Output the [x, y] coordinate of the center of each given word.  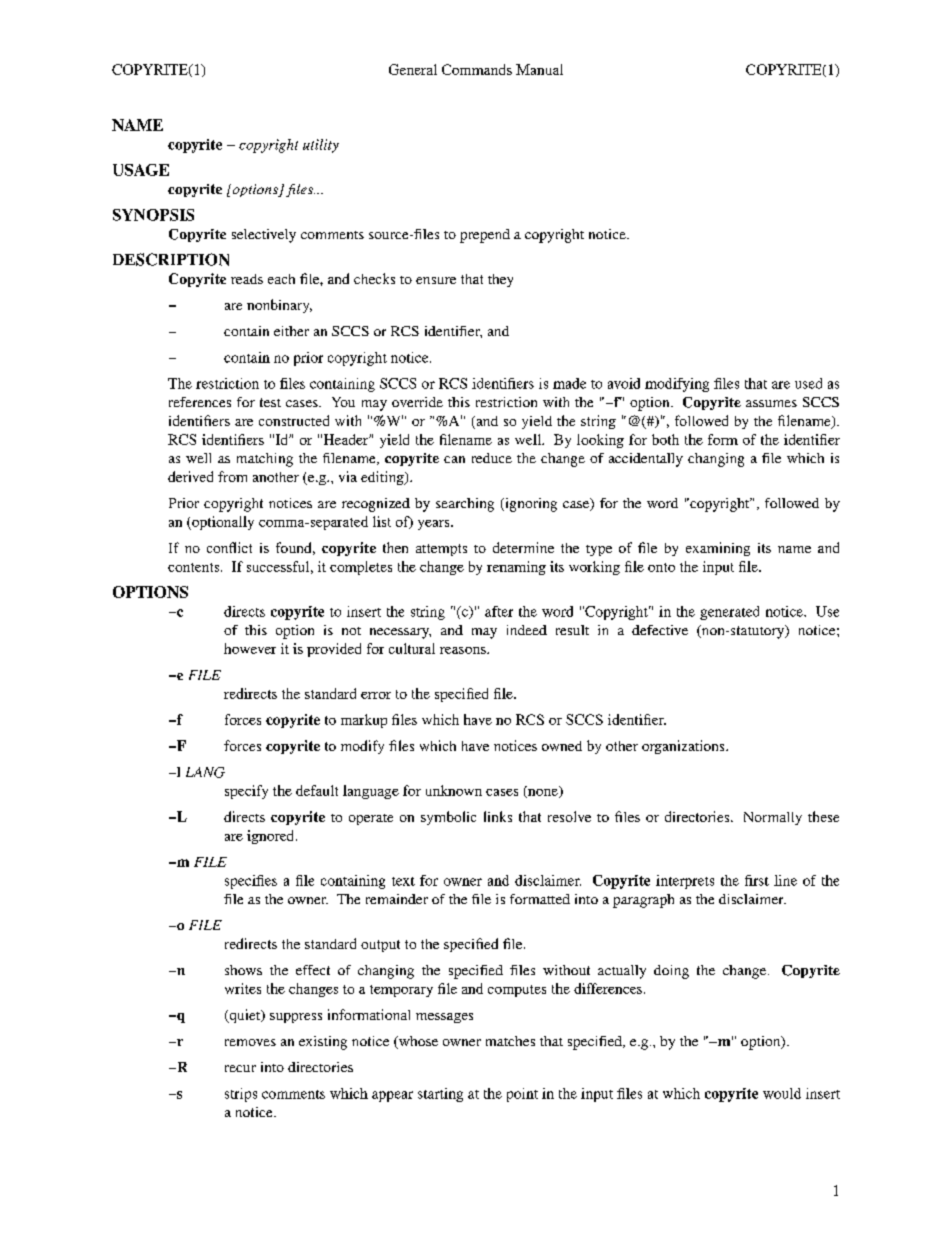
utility [321, 146]
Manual [539, 69]
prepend [485, 236]
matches [510, 1041]
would [782, 1093]
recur [240, 1068]
